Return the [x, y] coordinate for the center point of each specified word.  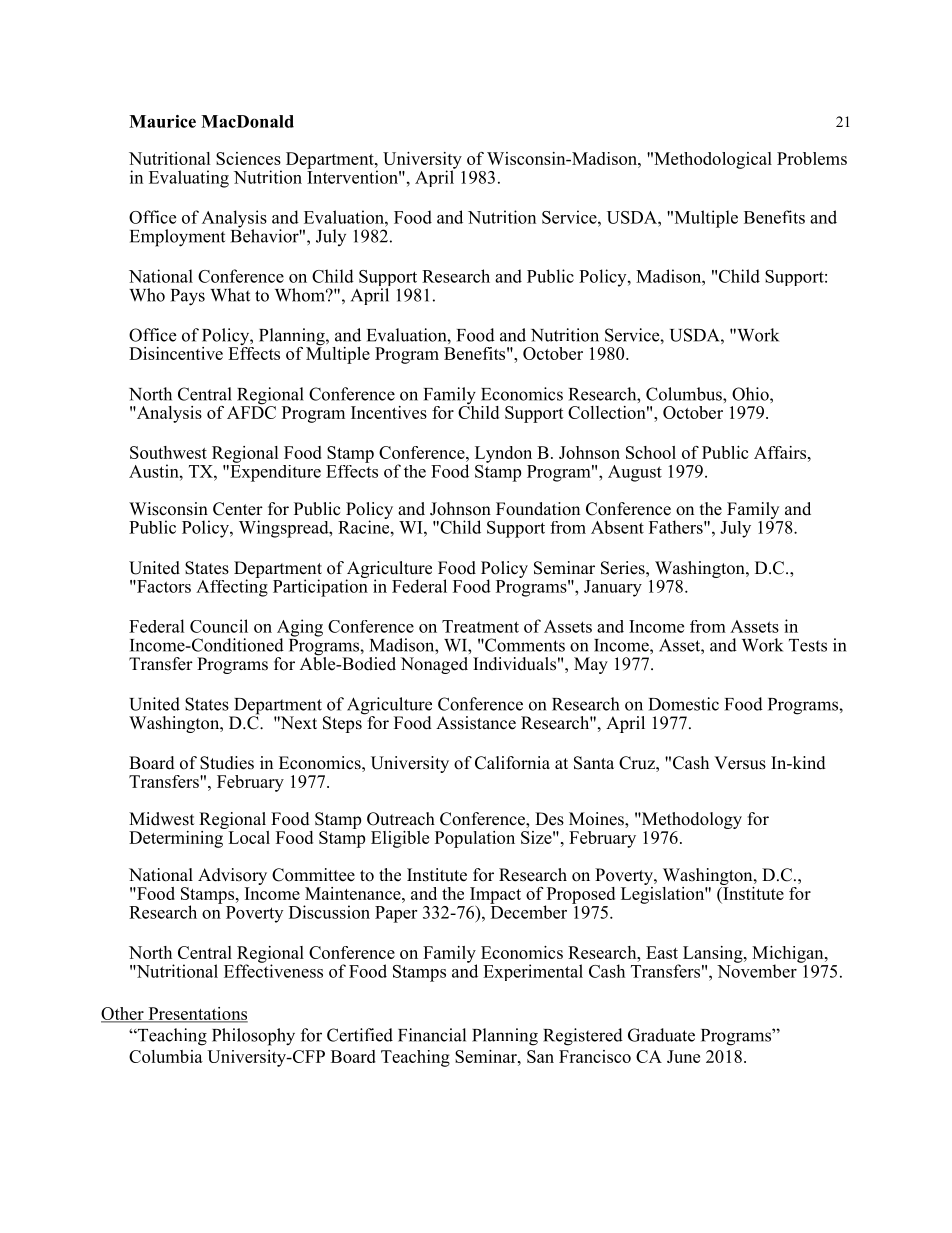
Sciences [248, 158]
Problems [812, 158]
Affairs [780, 452]
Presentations [197, 1014]
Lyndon [503, 454]
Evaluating [189, 179]
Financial [432, 1035]
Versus [740, 763]
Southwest [168, 452]
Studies [227, 763]
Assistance [476, 723]
